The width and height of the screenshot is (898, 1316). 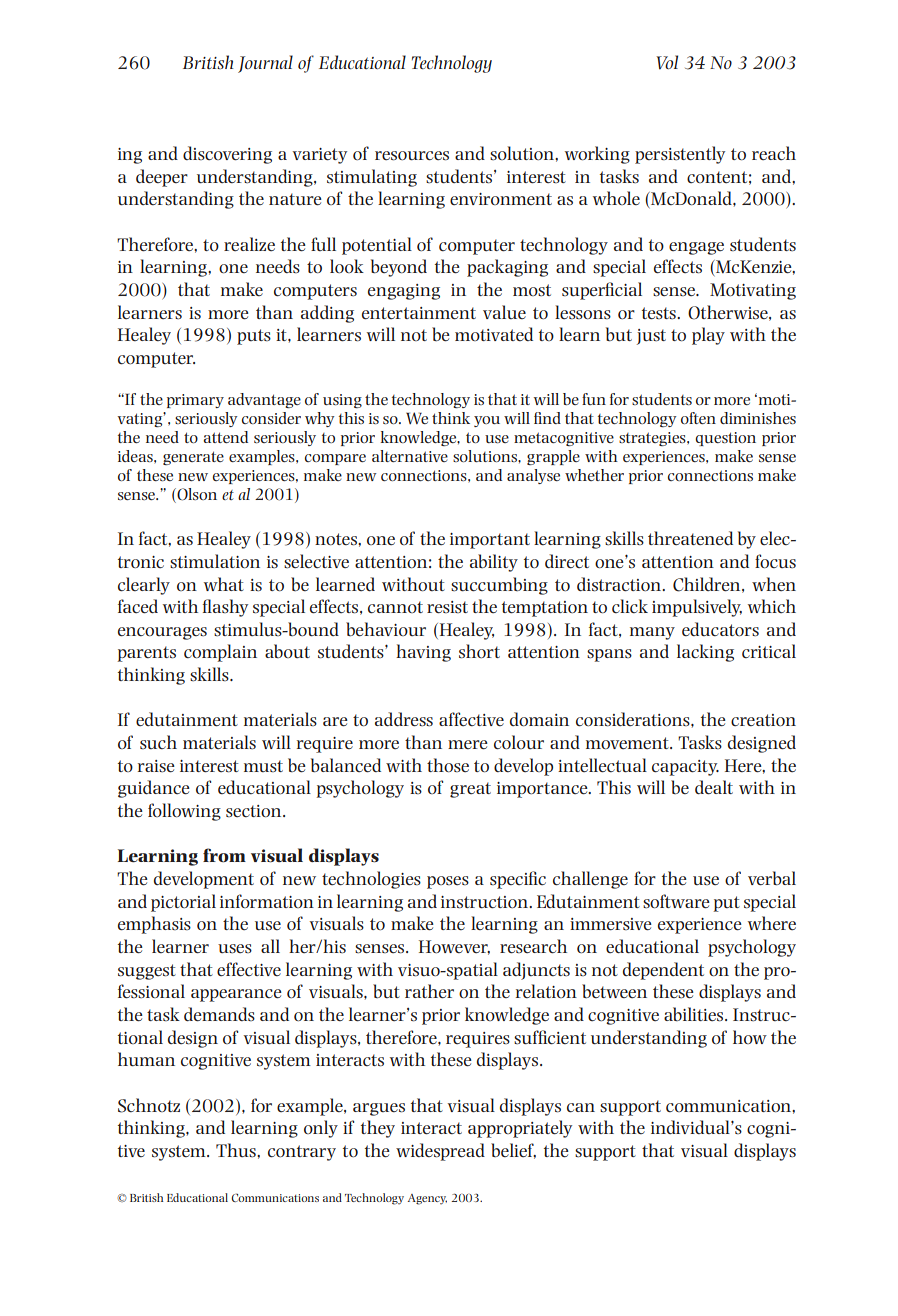 What do you see at coordinates (487, 421) in the screenshot?
I see `you` at bounding box center [487, 421].
